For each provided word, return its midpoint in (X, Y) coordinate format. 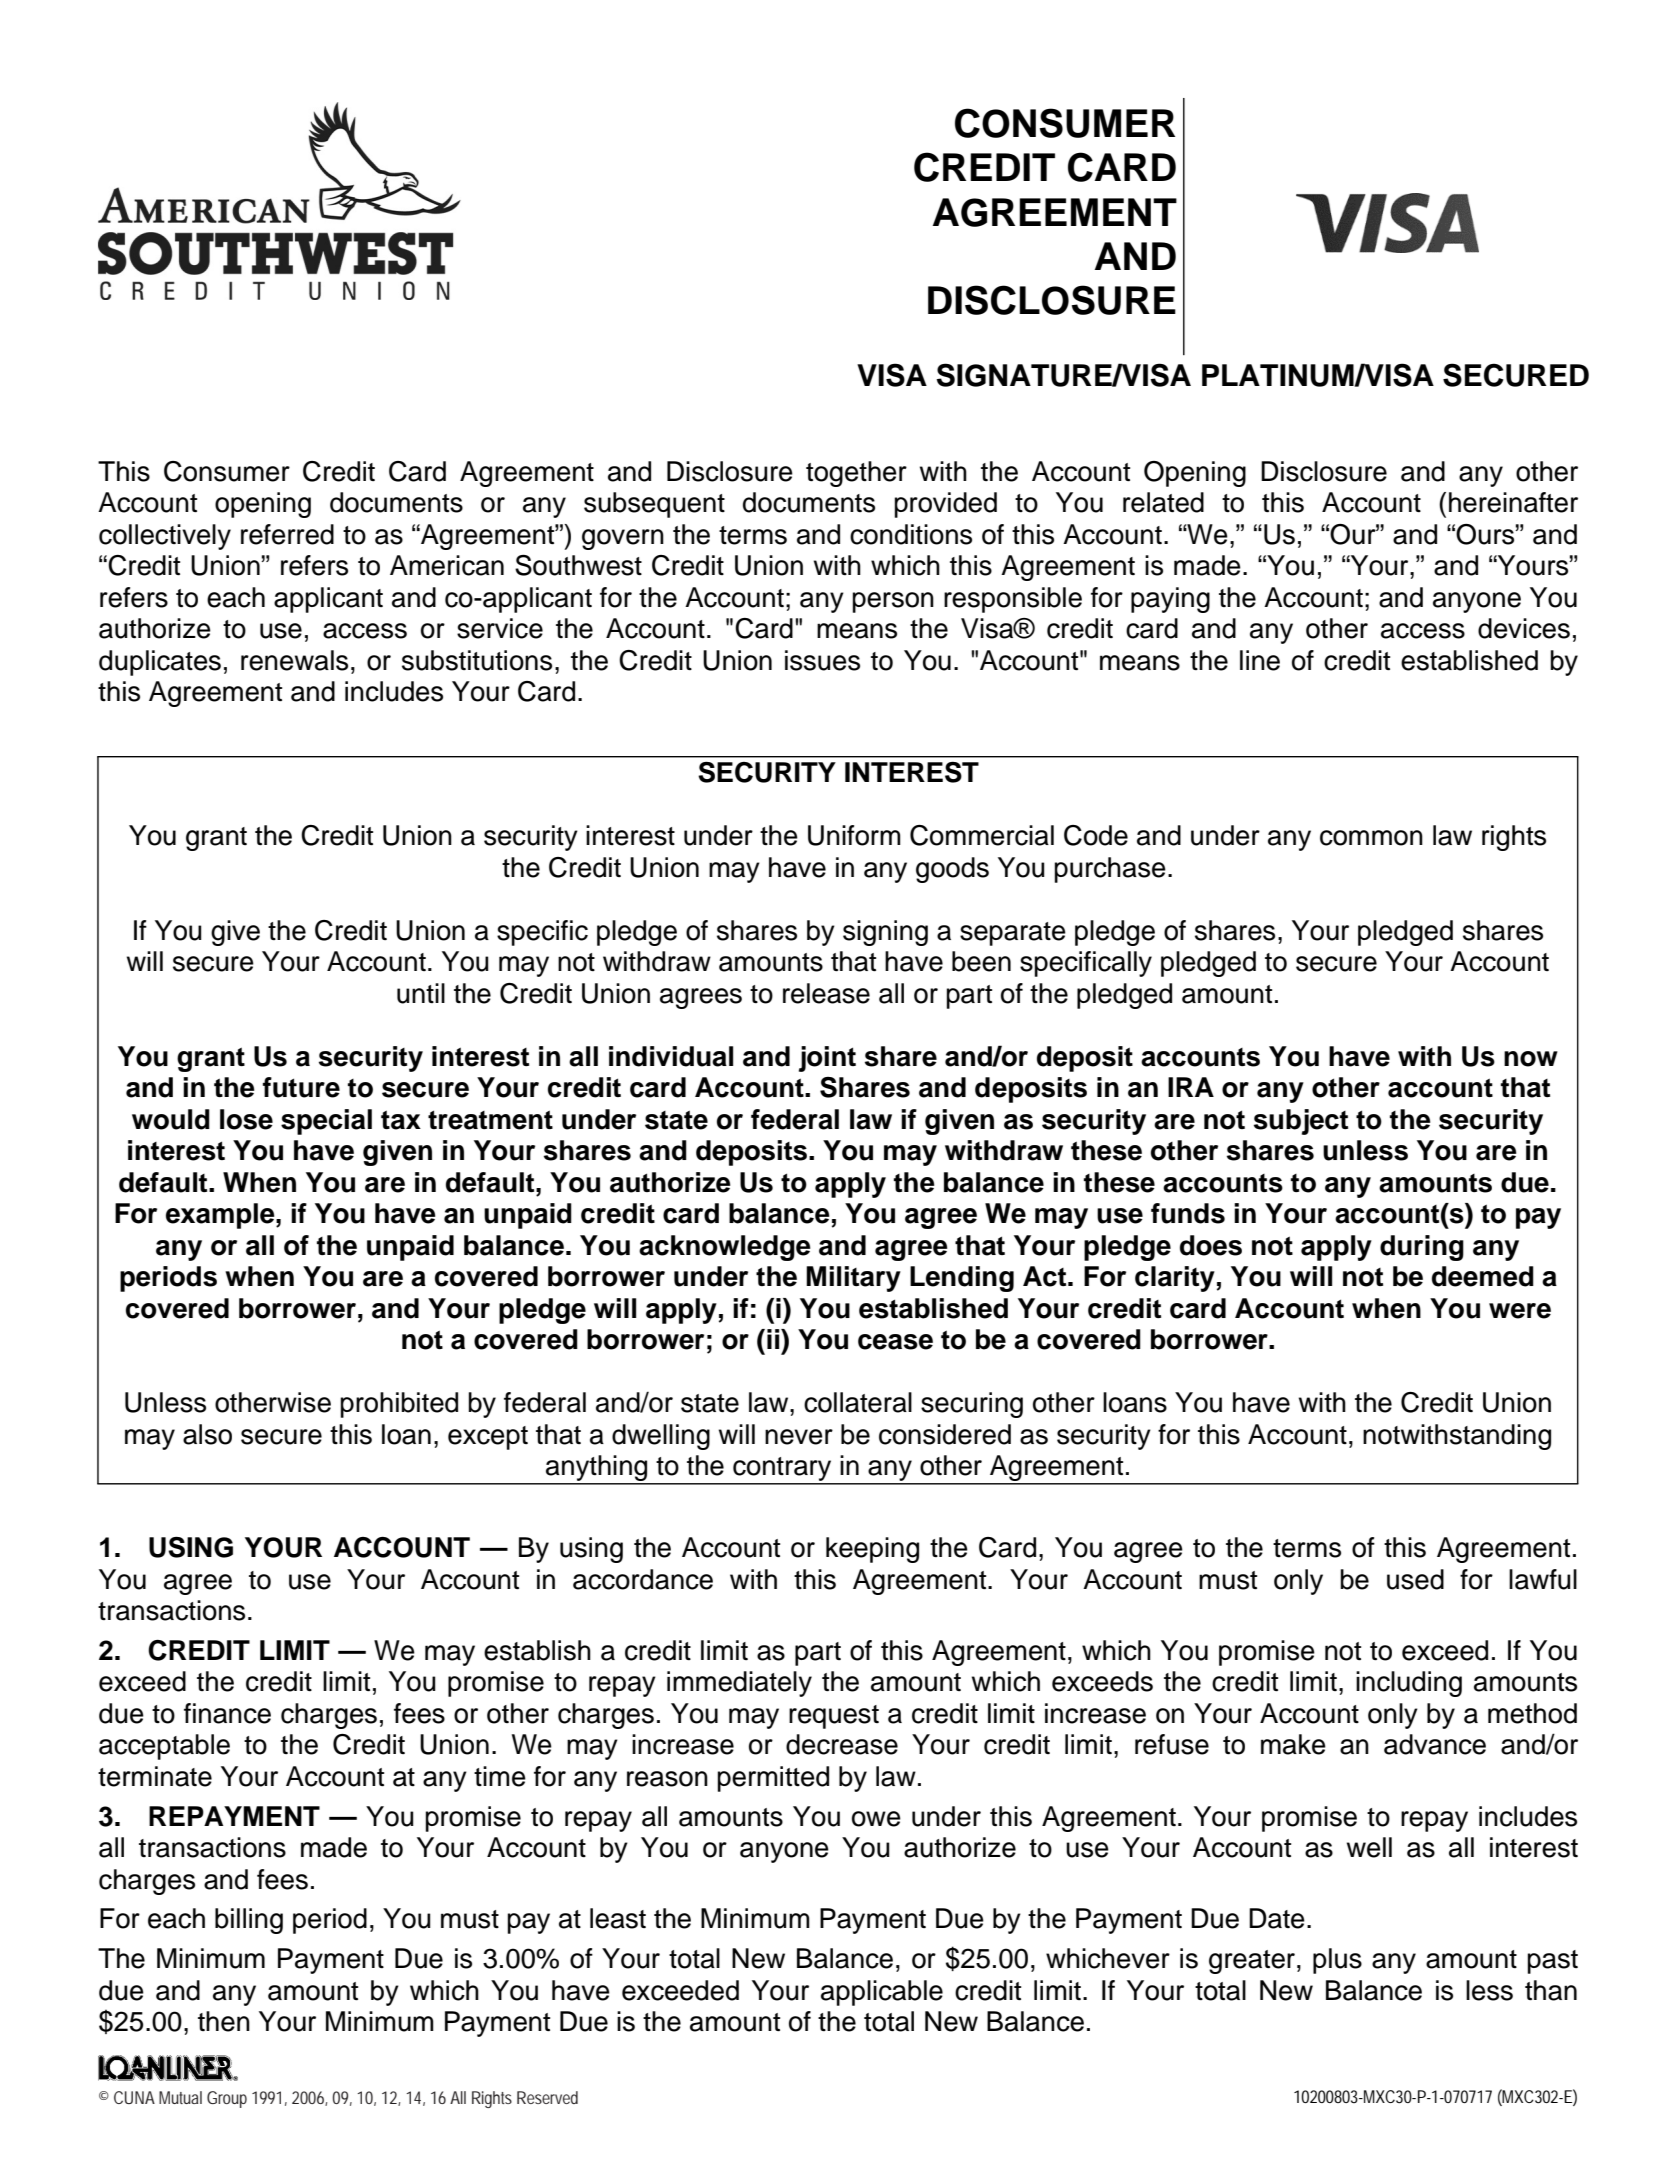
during (1422, 1248)
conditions (911, 534)
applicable (882, 1993)
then (224, 2021)
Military (853, 1279)
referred (287, 534)
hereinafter (1513, 502)
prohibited (399, 1405)
